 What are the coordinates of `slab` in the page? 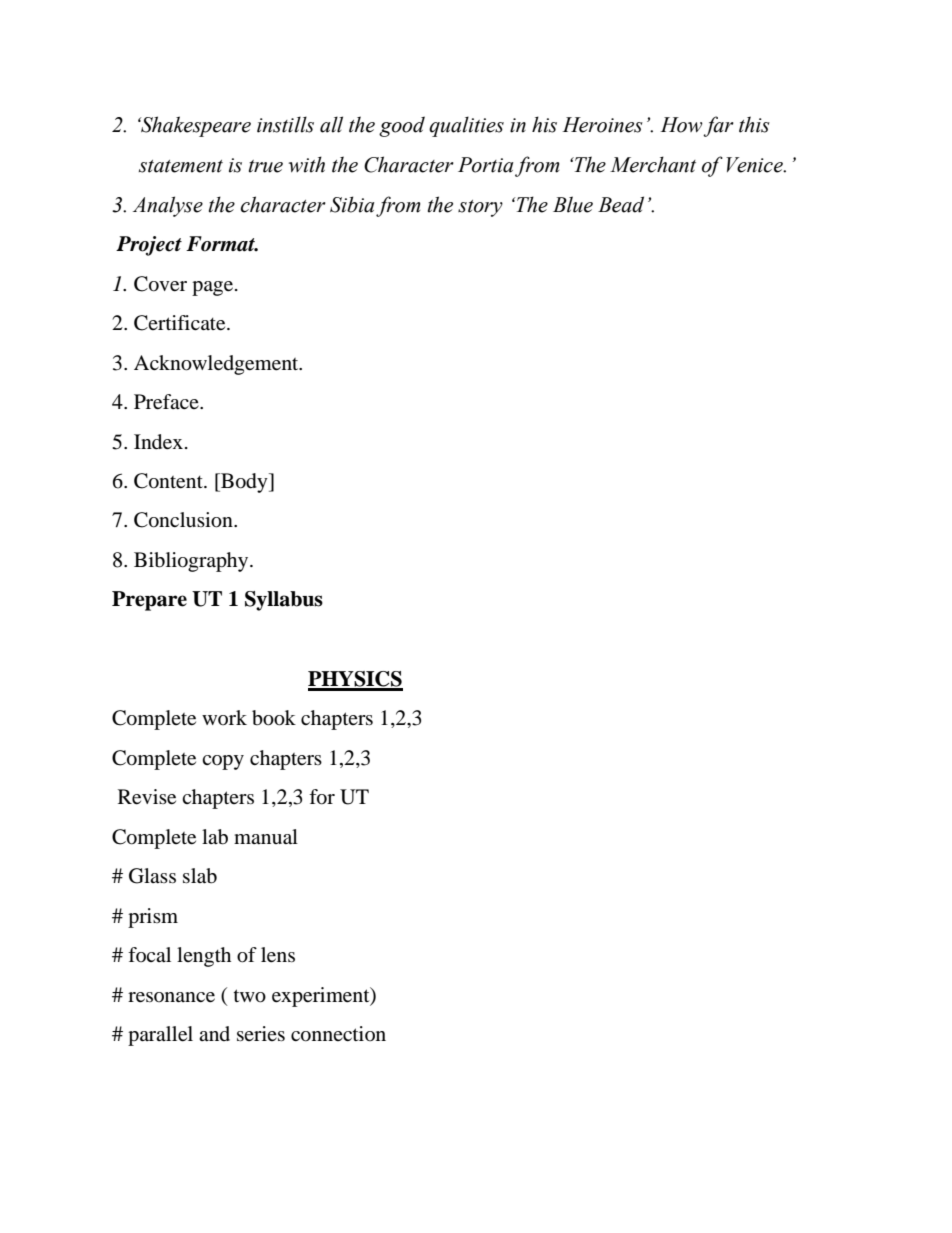 It's located at (200, 876).
